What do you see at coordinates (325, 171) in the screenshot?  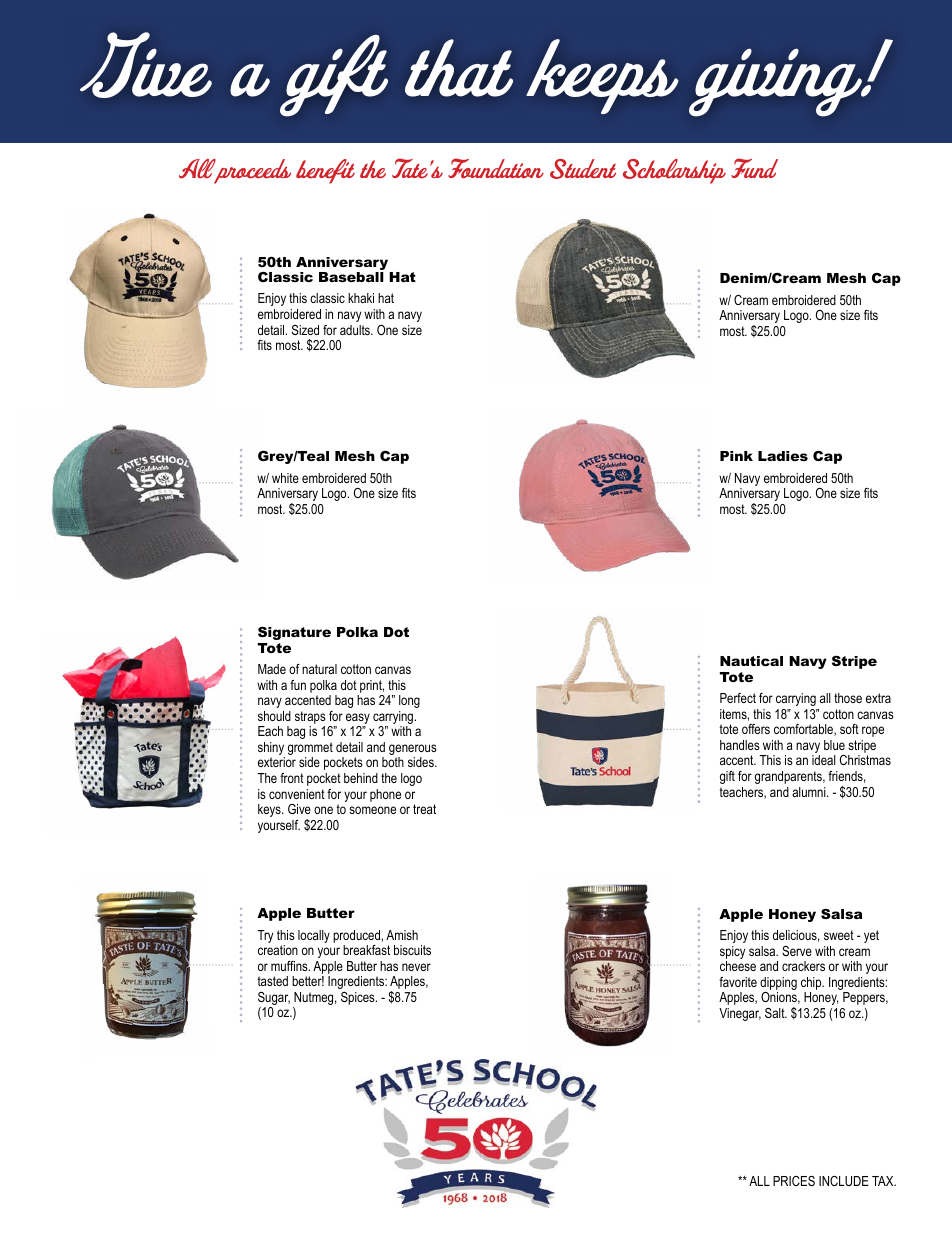 I see `benefit` at bounding box center [325, 171].
